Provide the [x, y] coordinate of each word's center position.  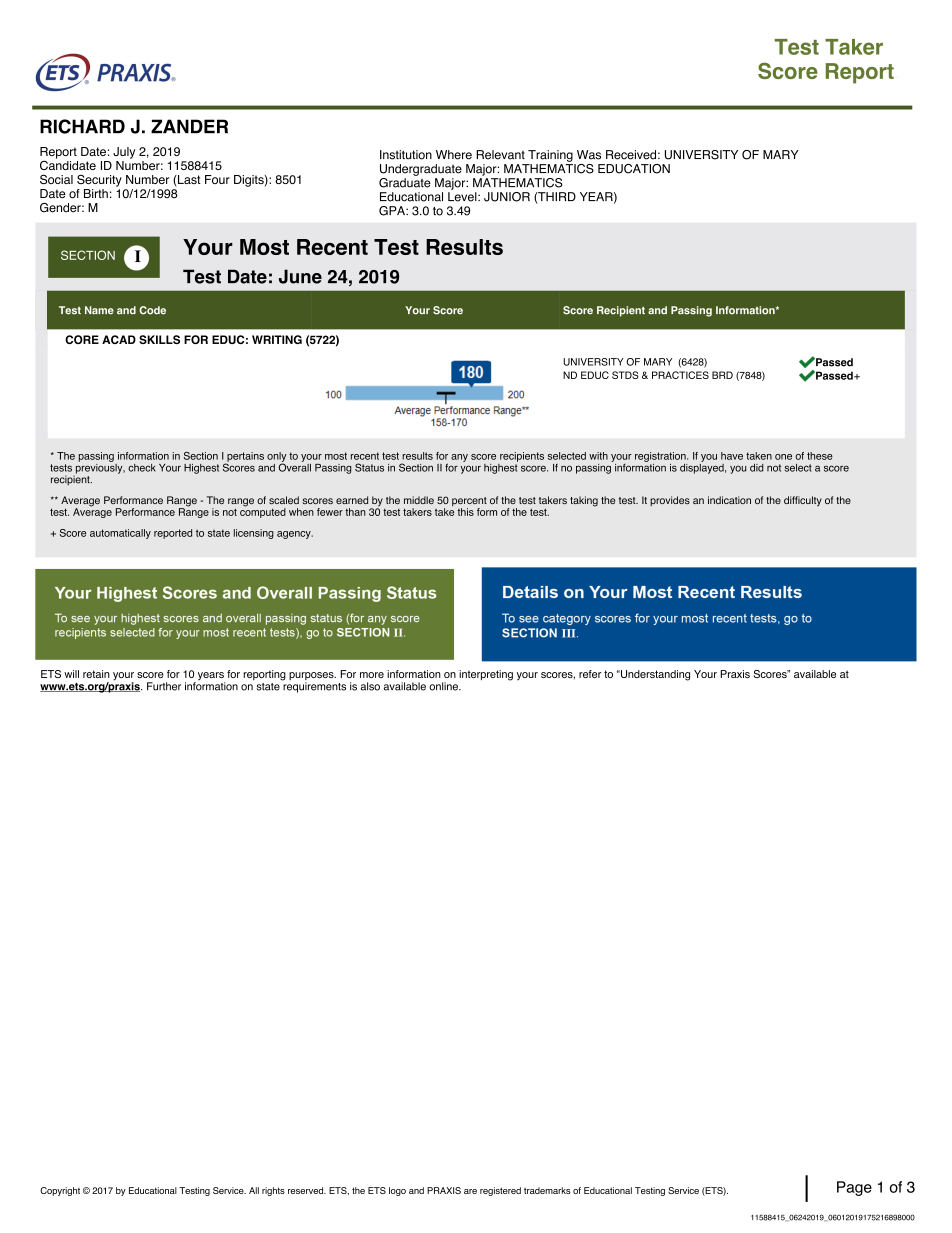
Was [589, 155]
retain [96, 674]
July [124, 153]
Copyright [60, 1191]
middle [419, 500]
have [732, 456]
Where [454, 155]
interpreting [486, 675]
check [142, 468]
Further [164, 686]
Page [854, 1188]
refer [590, 674]
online [444, 686]
